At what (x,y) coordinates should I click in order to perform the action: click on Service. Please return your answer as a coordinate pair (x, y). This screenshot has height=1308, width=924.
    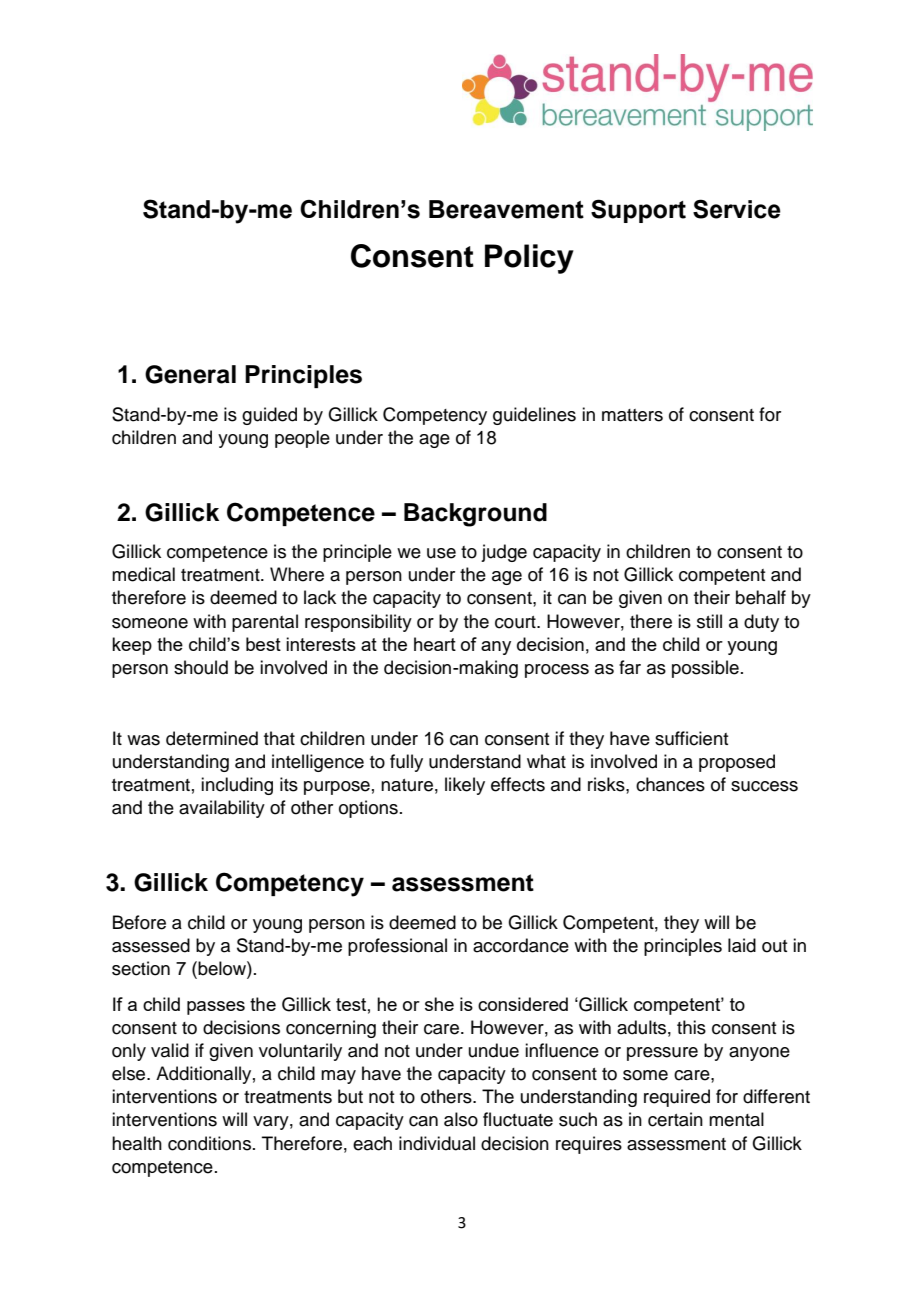
    Looking at the image, I should click on (737, 209).
